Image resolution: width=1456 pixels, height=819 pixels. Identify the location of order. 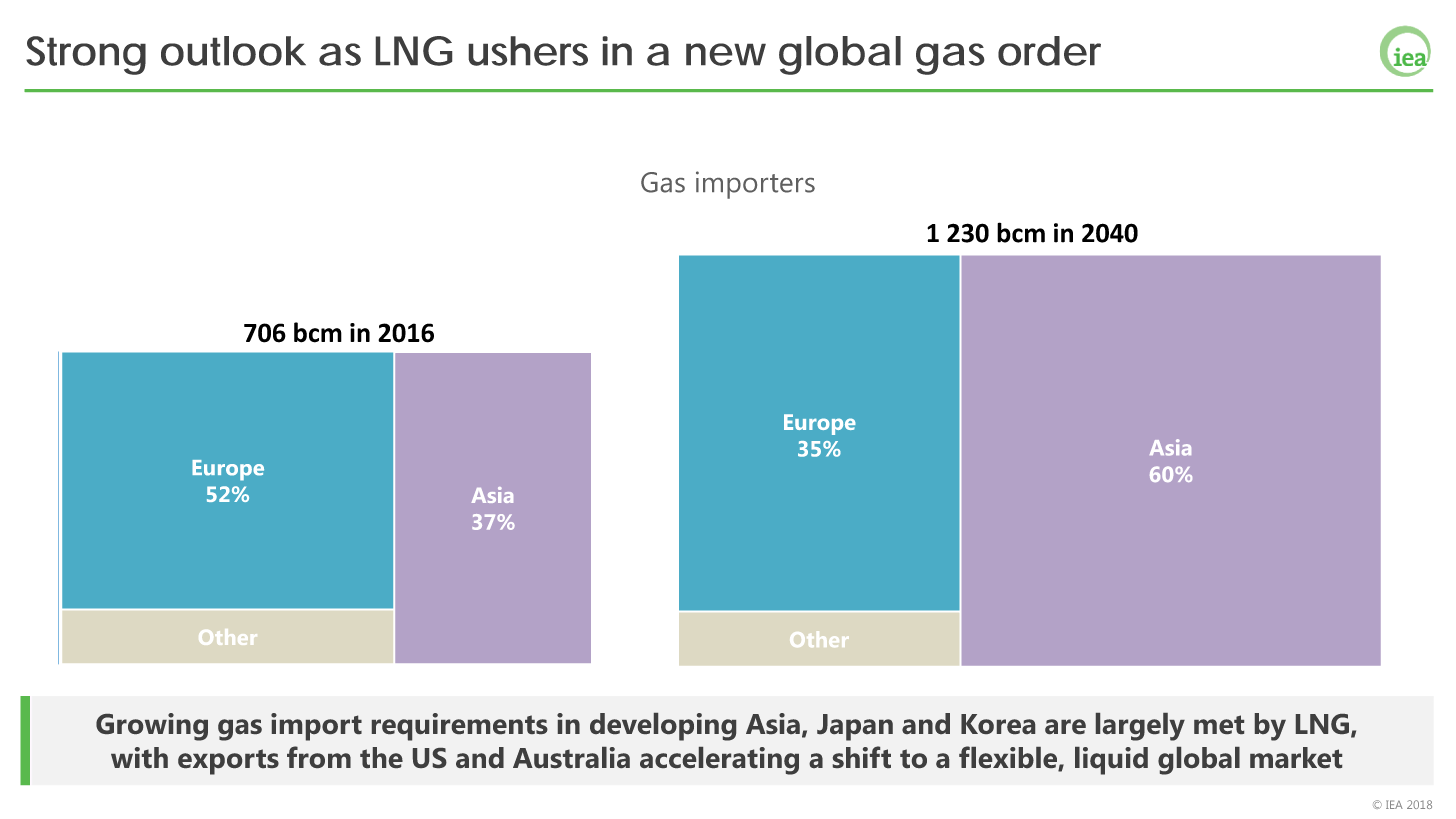
(1049, 51).
